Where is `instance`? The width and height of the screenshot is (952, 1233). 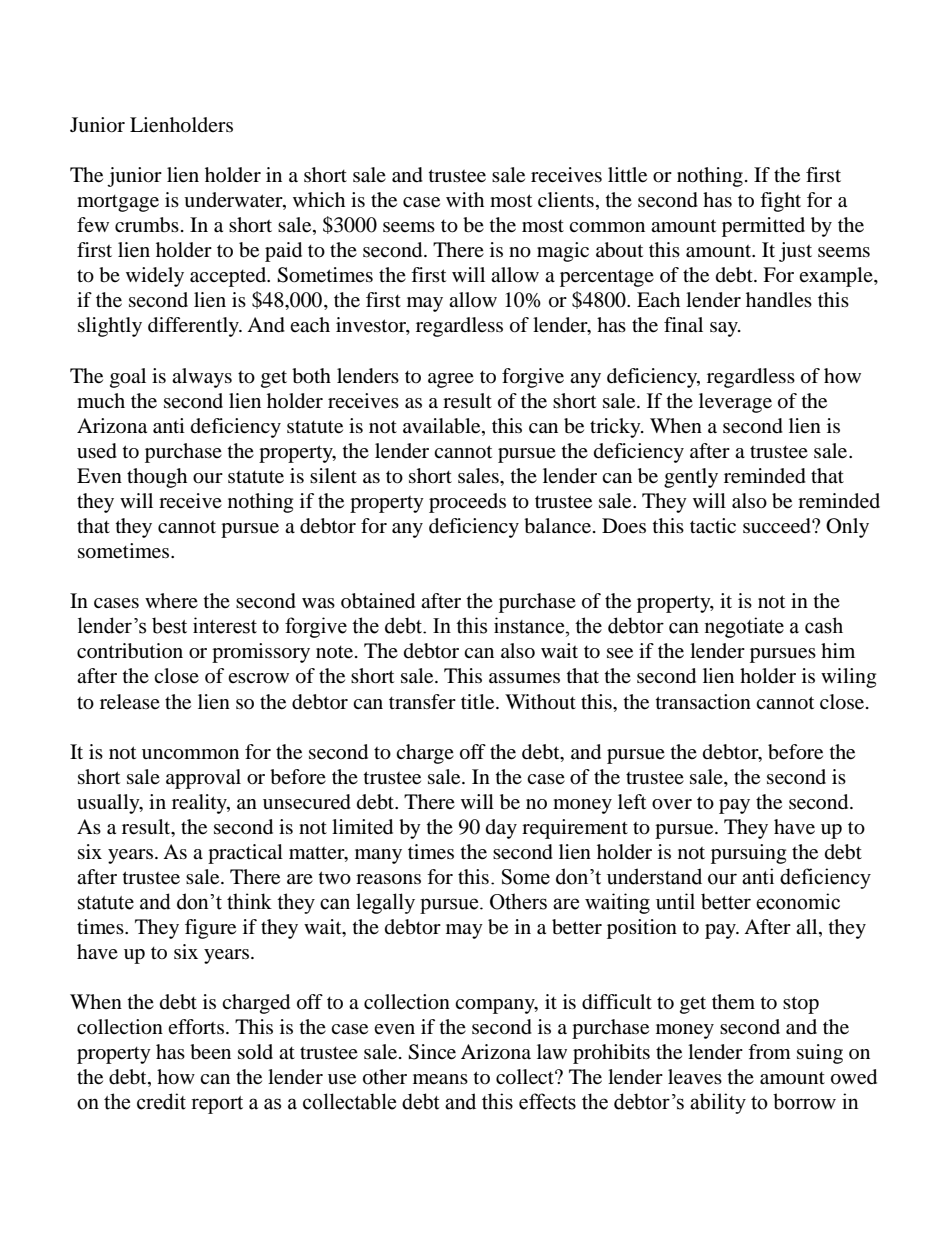 instance is located at coordinates (530, 625).
